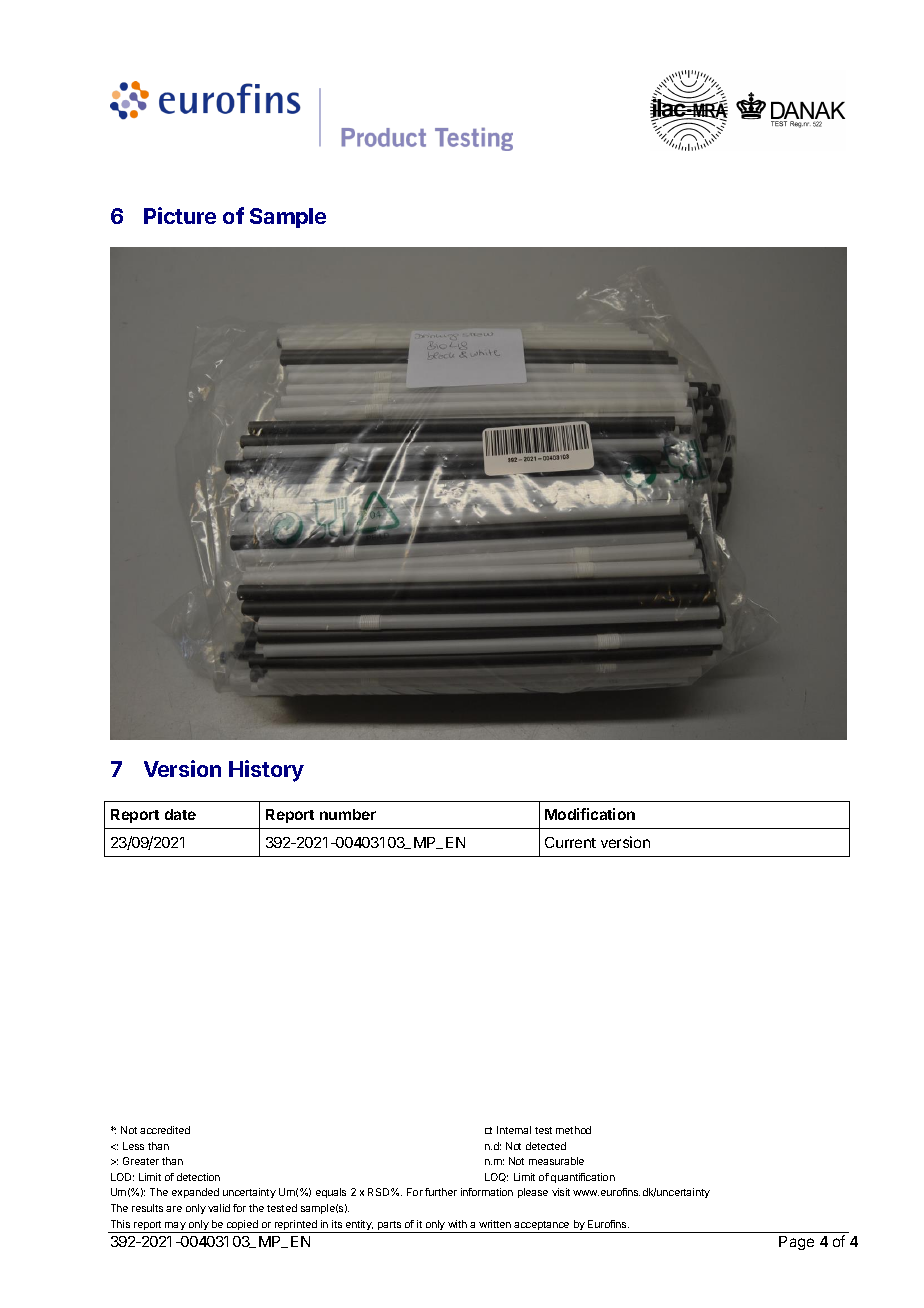 Image resolution: width=924 pixels, height=1308 pixels. I want to click on number, so click(348, 814).
